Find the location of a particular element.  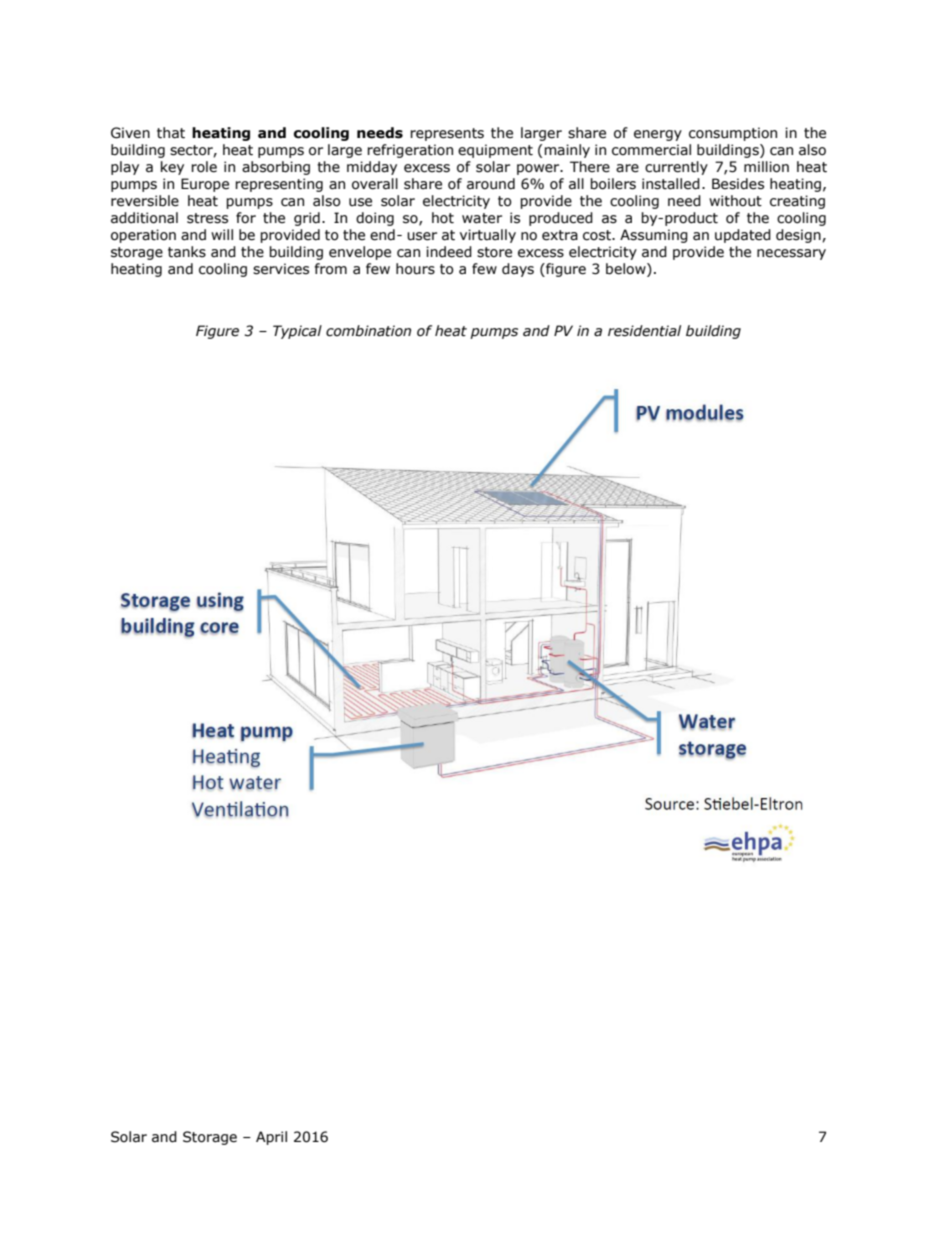

Besides is located at coordinates (738, 184).
